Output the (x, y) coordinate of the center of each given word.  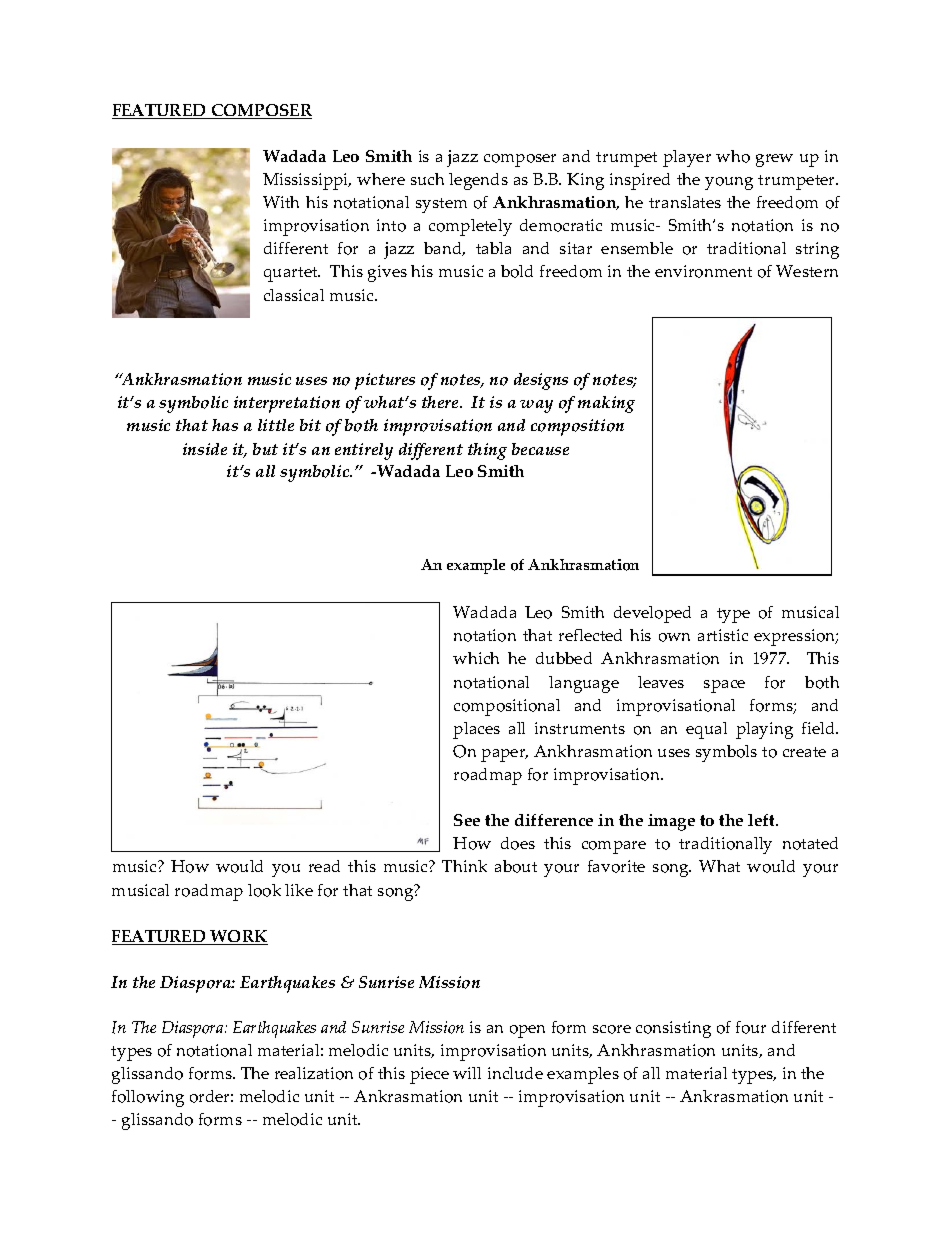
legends (478, 181)
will (467, 1073)
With (281, 202)
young (729, 183)
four (751, 1027)
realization (314, 1073)
